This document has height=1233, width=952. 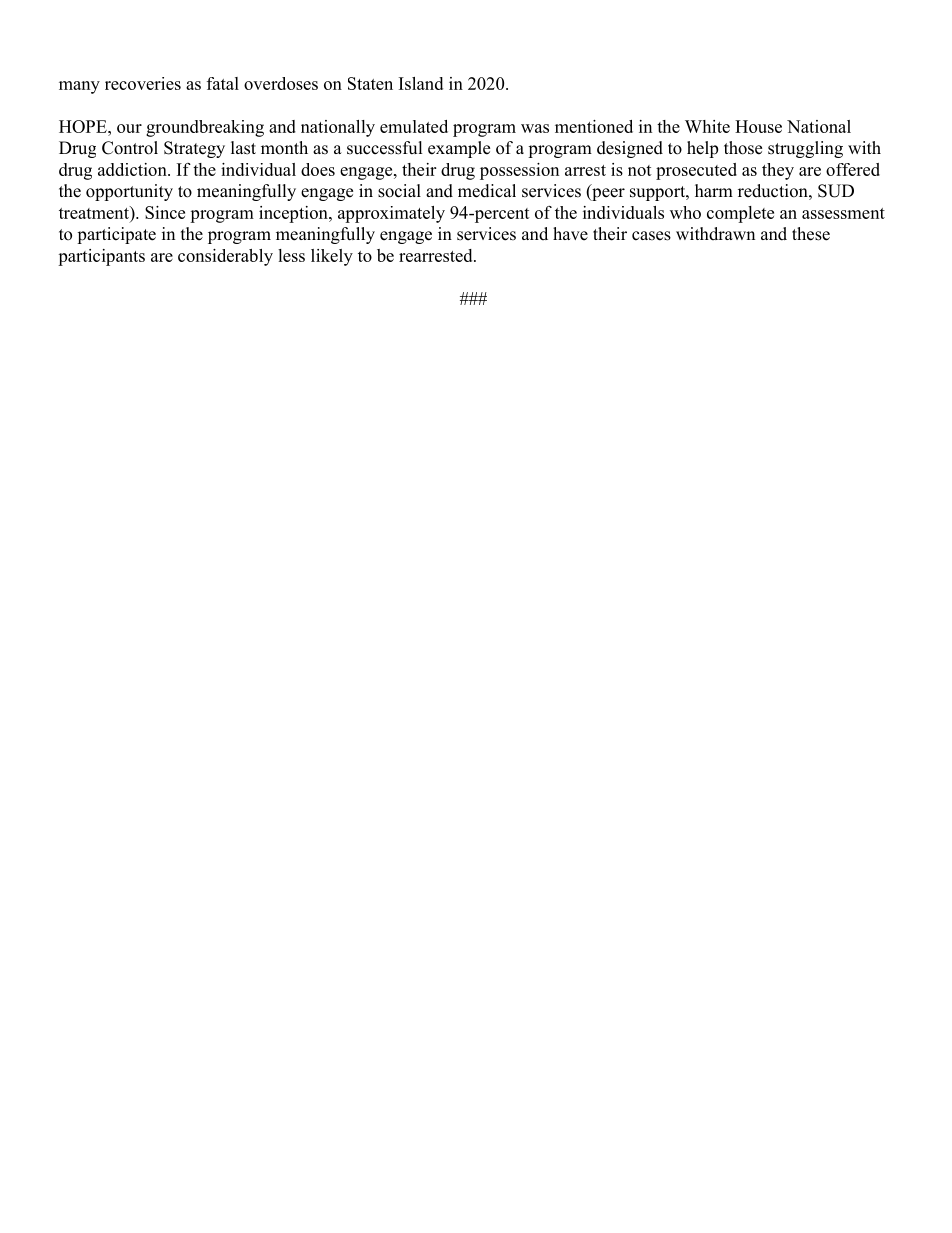 What do you see at coordinates (225, 257) in the document?
I see `considerably` at bounding box center [225, 257].
